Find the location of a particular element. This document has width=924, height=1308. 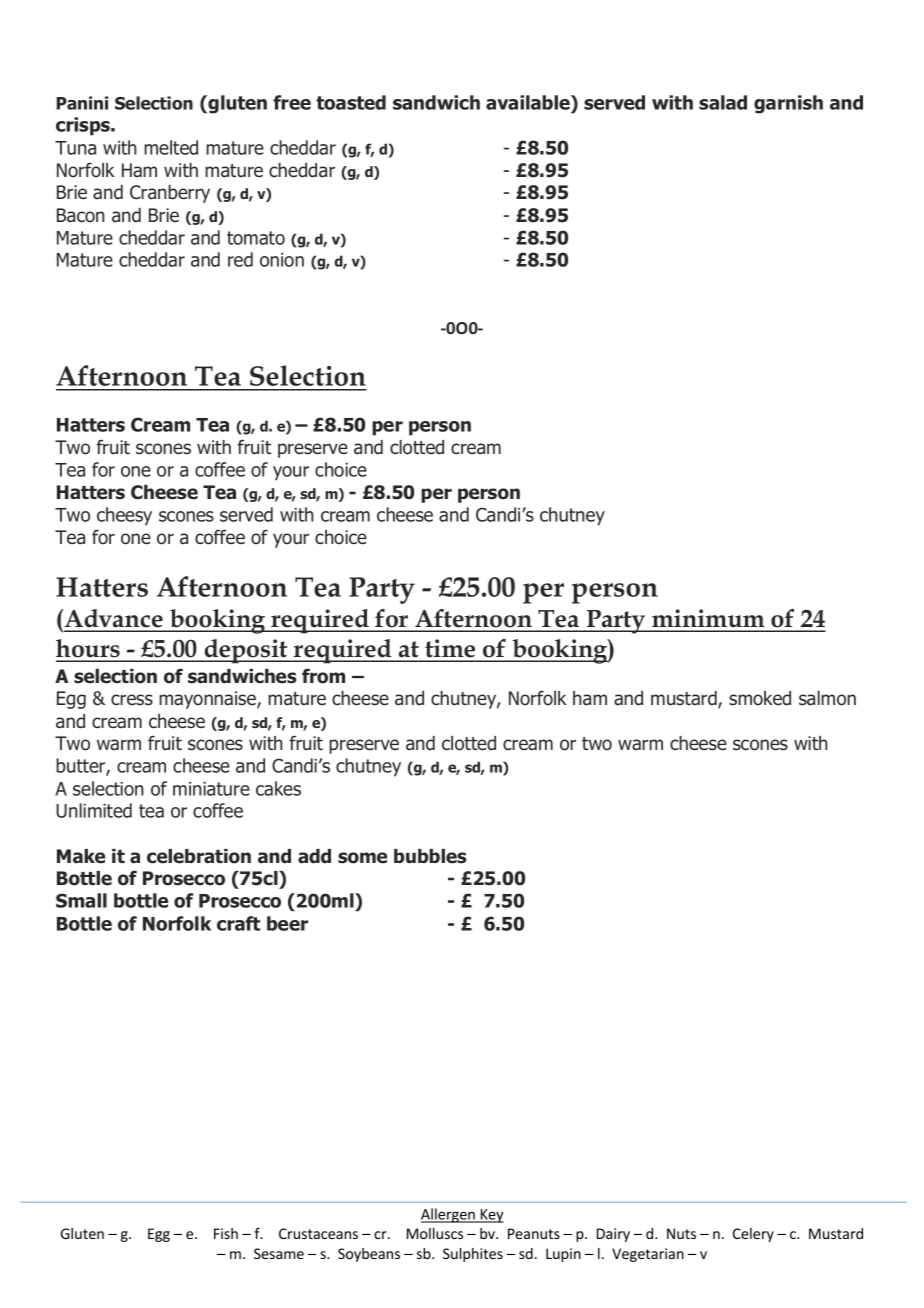

Fish is located at coordinates (226, 1233).
